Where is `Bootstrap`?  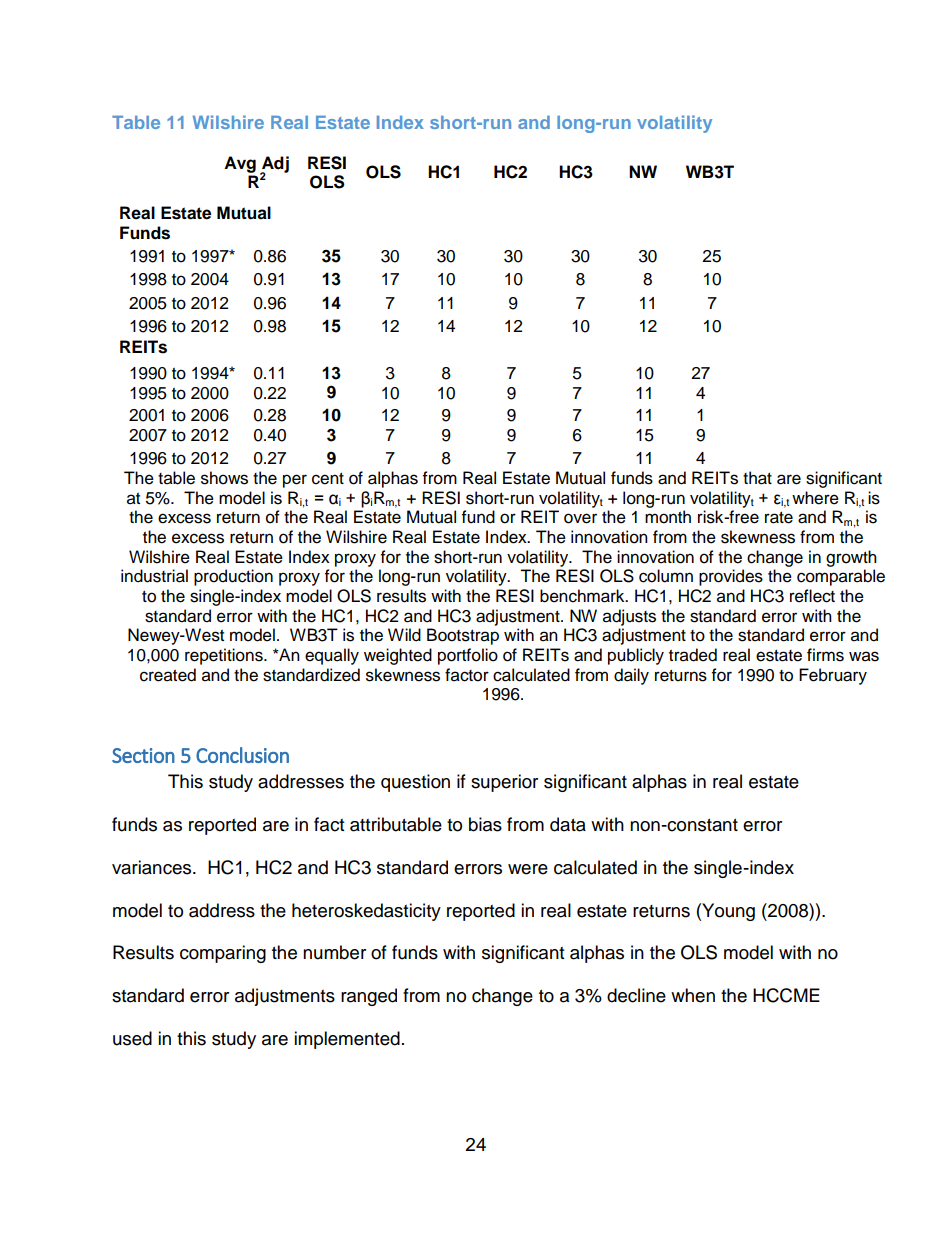
Bootstrap is located at coordinates (463, 636).
